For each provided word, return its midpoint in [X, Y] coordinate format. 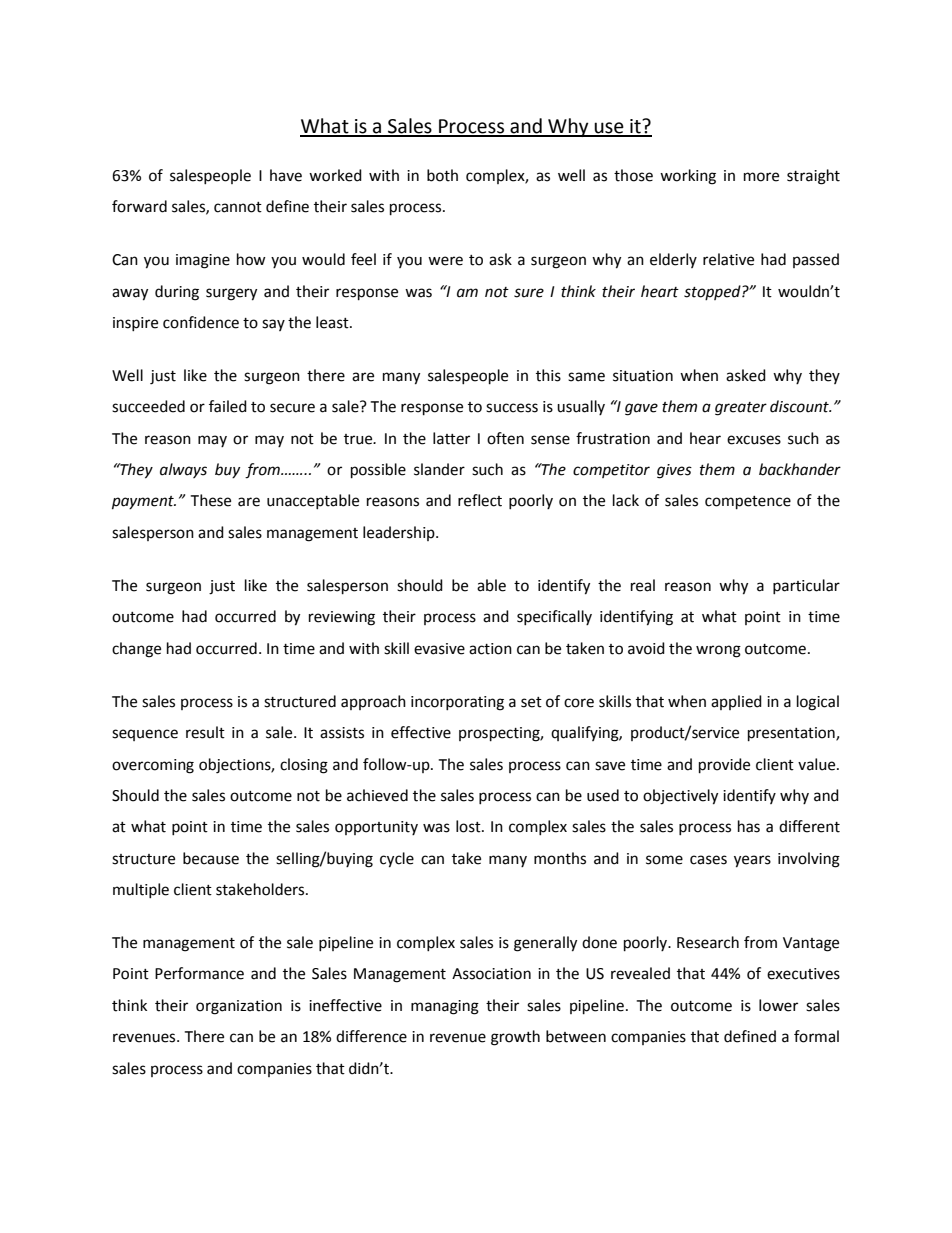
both [442, 175]
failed [228, 406]
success [512, 408]
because [211, 858]
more [761, 177]
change [136, 650]
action [490, 649]
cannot [238, 207]
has [749, 826]
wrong [718, 651]
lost [469, 826]
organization [239, 1007]
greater [741, 409]
